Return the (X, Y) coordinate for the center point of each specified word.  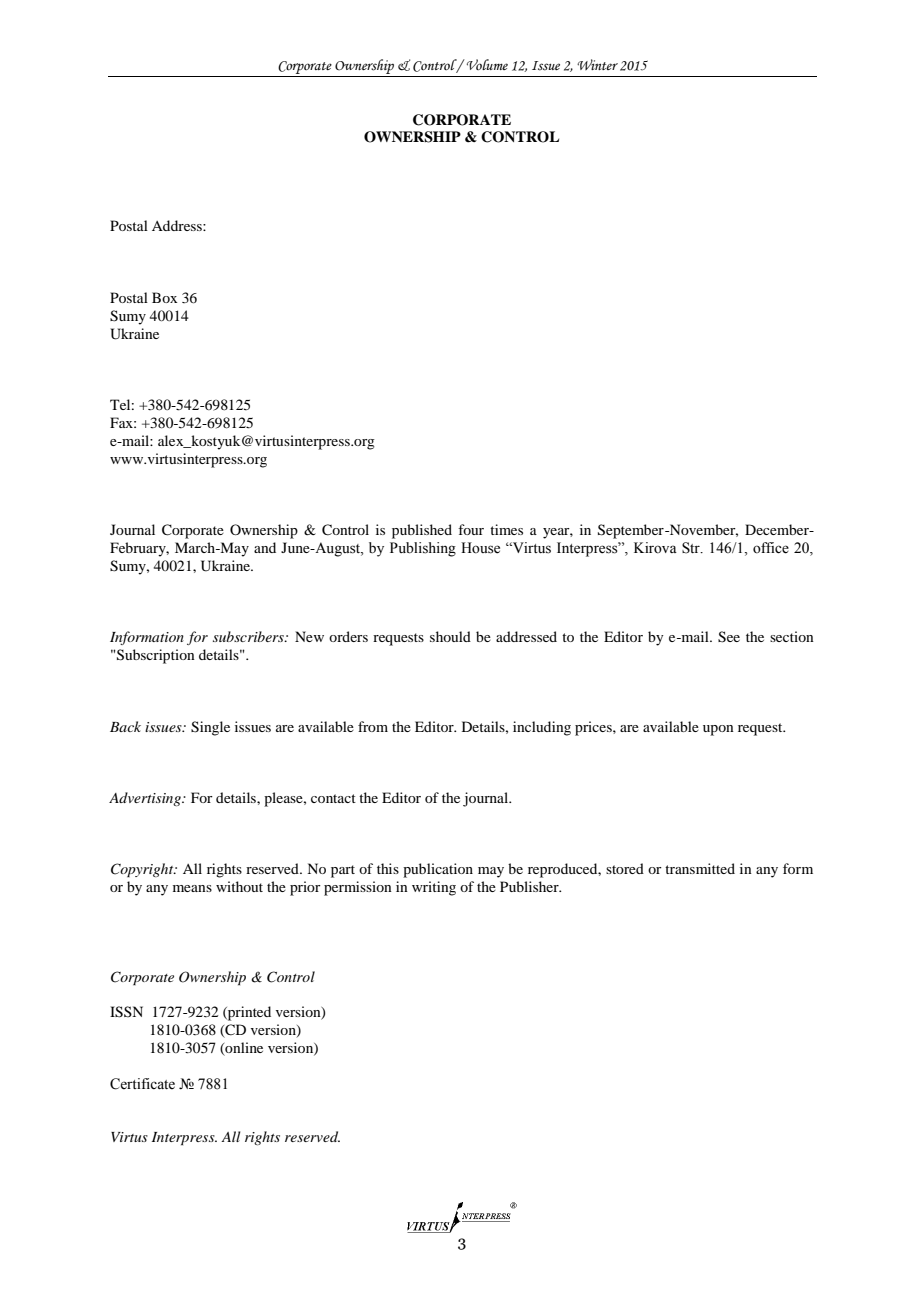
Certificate (142, 1084)
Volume (486, 64)
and (265, 547)
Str (692, 548)
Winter (597, 64)
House (480, 548)
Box (164, 297)
